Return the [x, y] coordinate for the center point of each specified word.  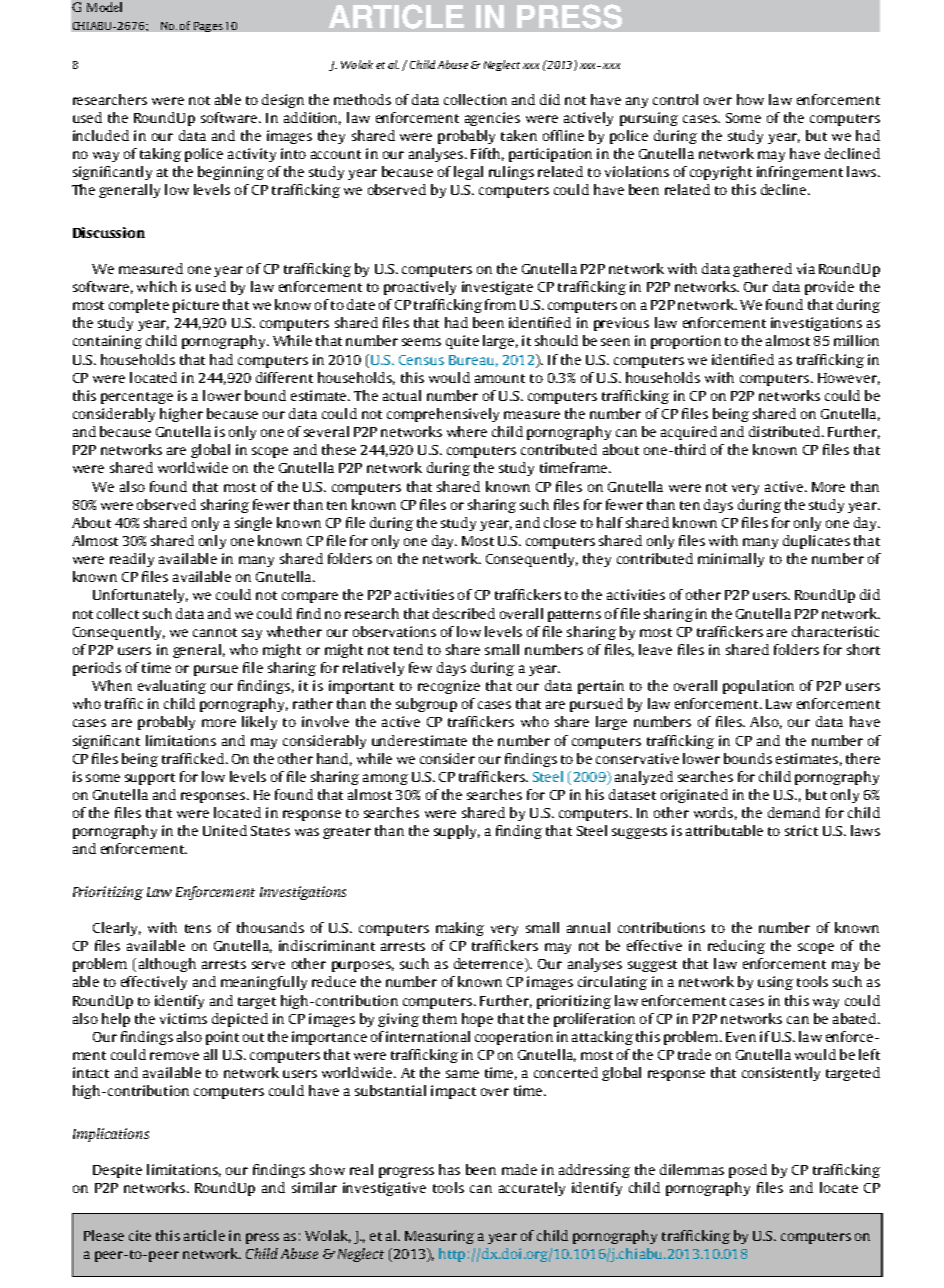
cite [140, 1235]
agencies [492, 119]
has [449, 1169]
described [464, 613]
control [675, 99]
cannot [215, 632]
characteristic [835, 631]
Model [104, 7]
